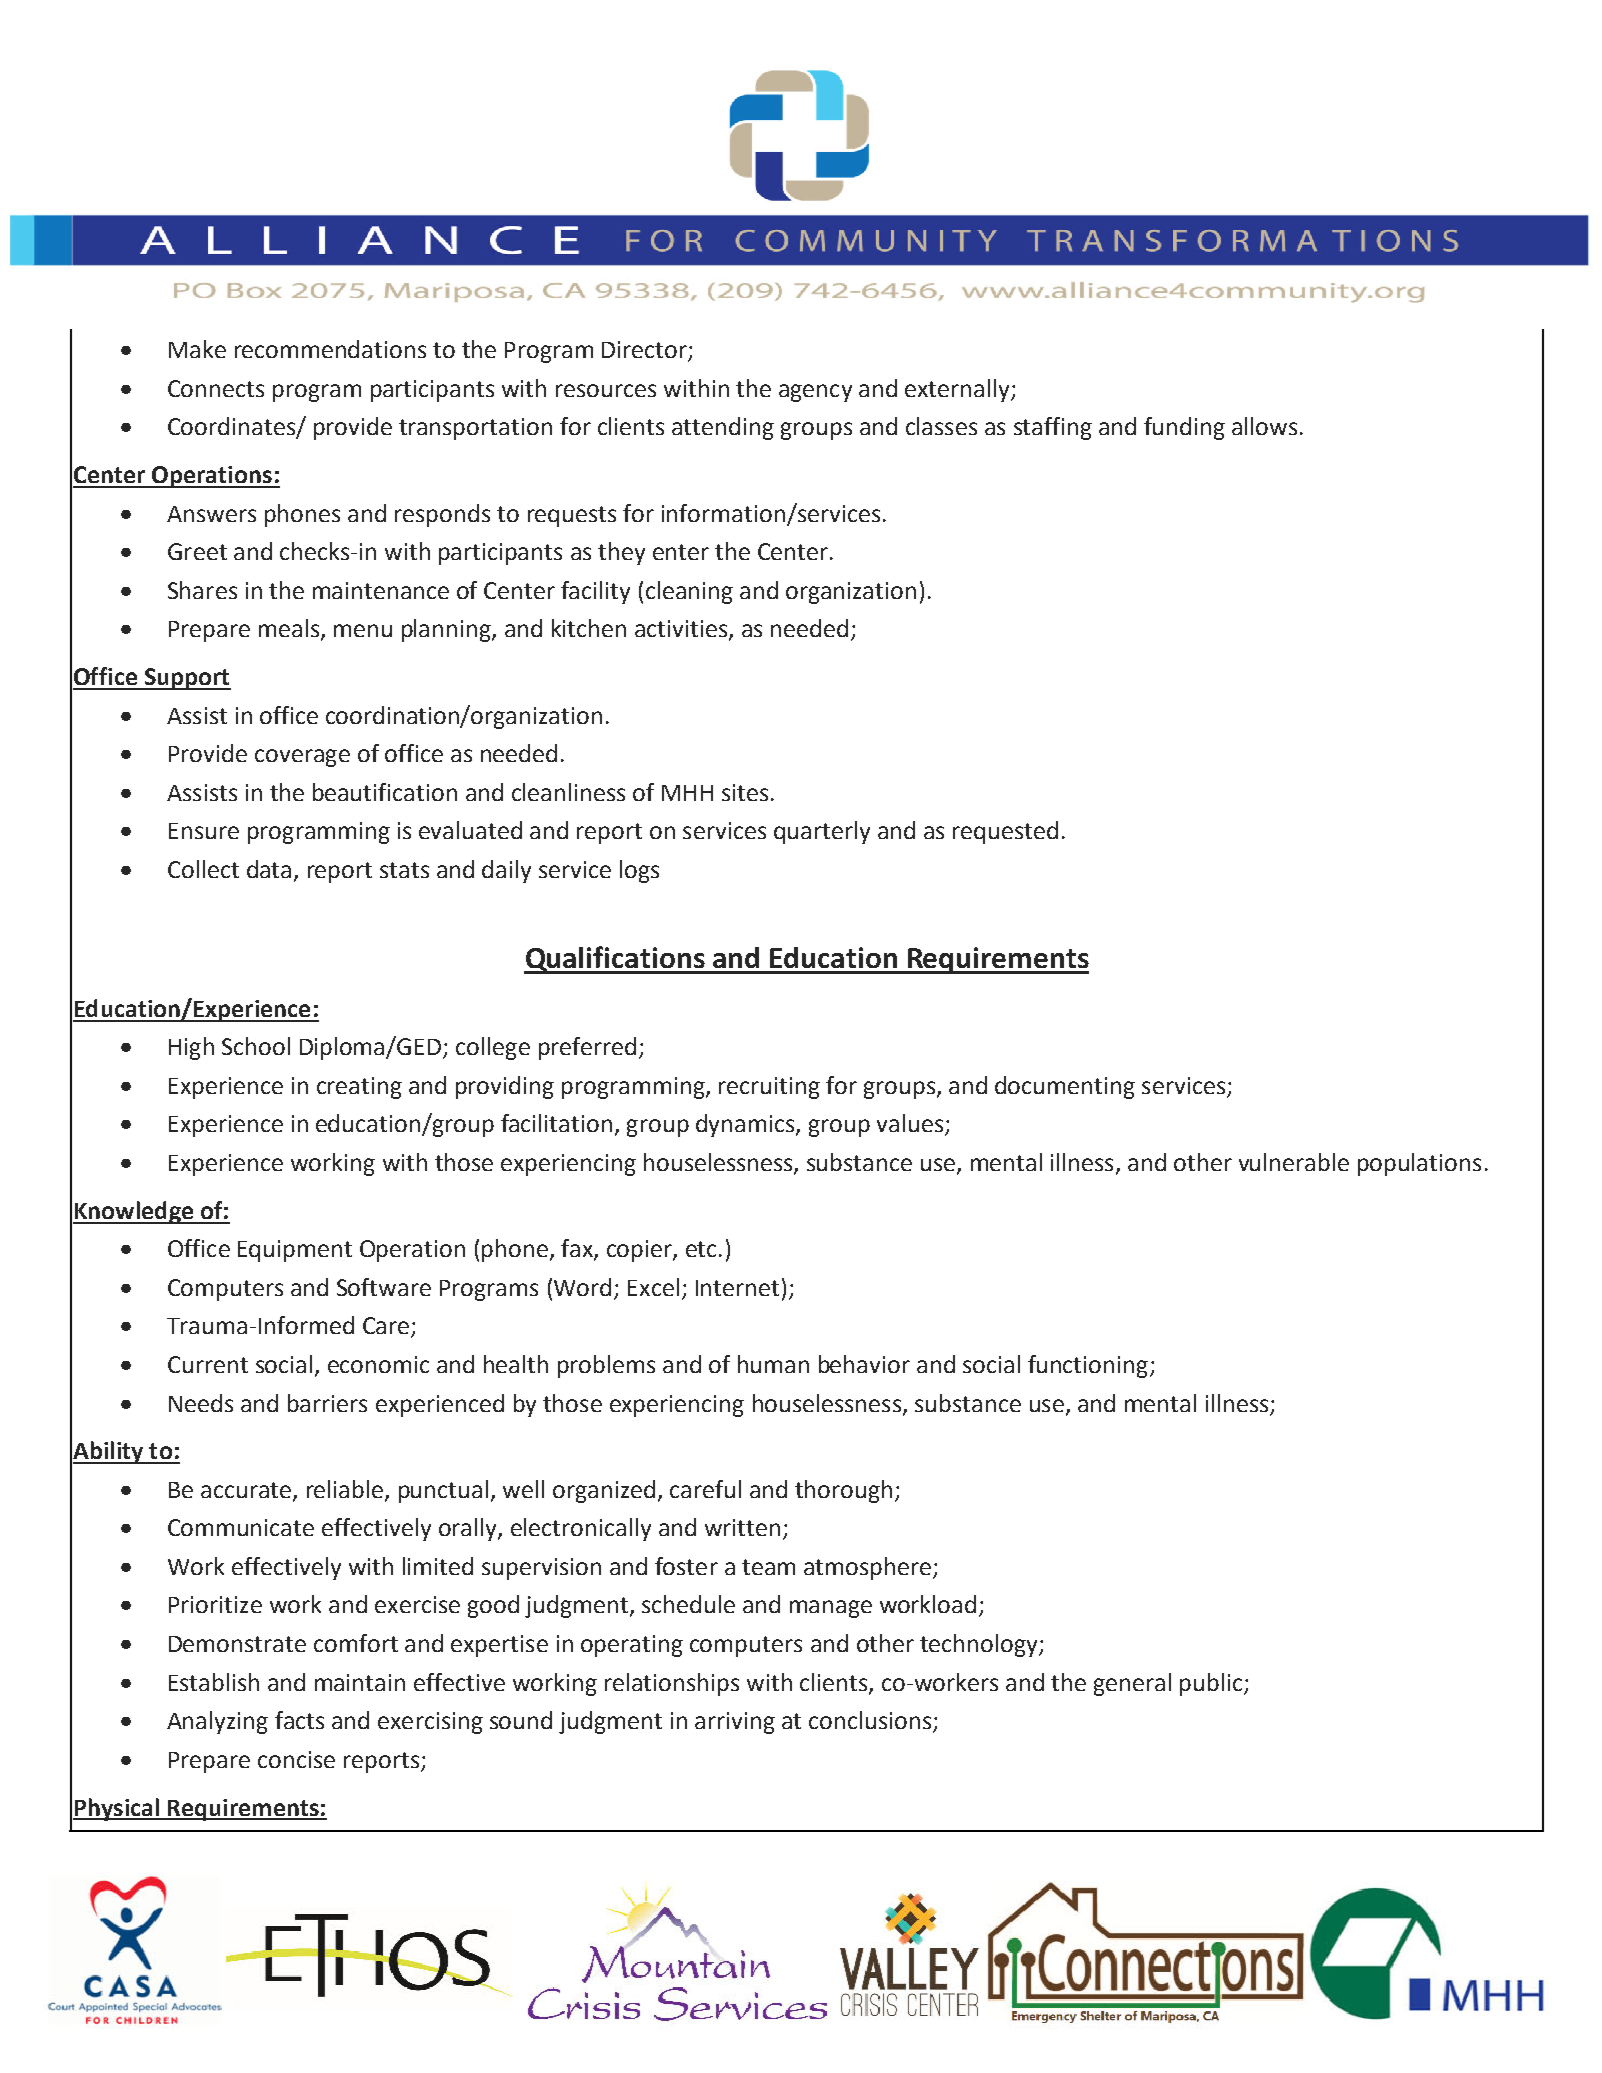 This screenshot has height=2073, width=1602. Describe the element at coordinates (1264, 426) in the screenshot. I see `allows` at that location.
